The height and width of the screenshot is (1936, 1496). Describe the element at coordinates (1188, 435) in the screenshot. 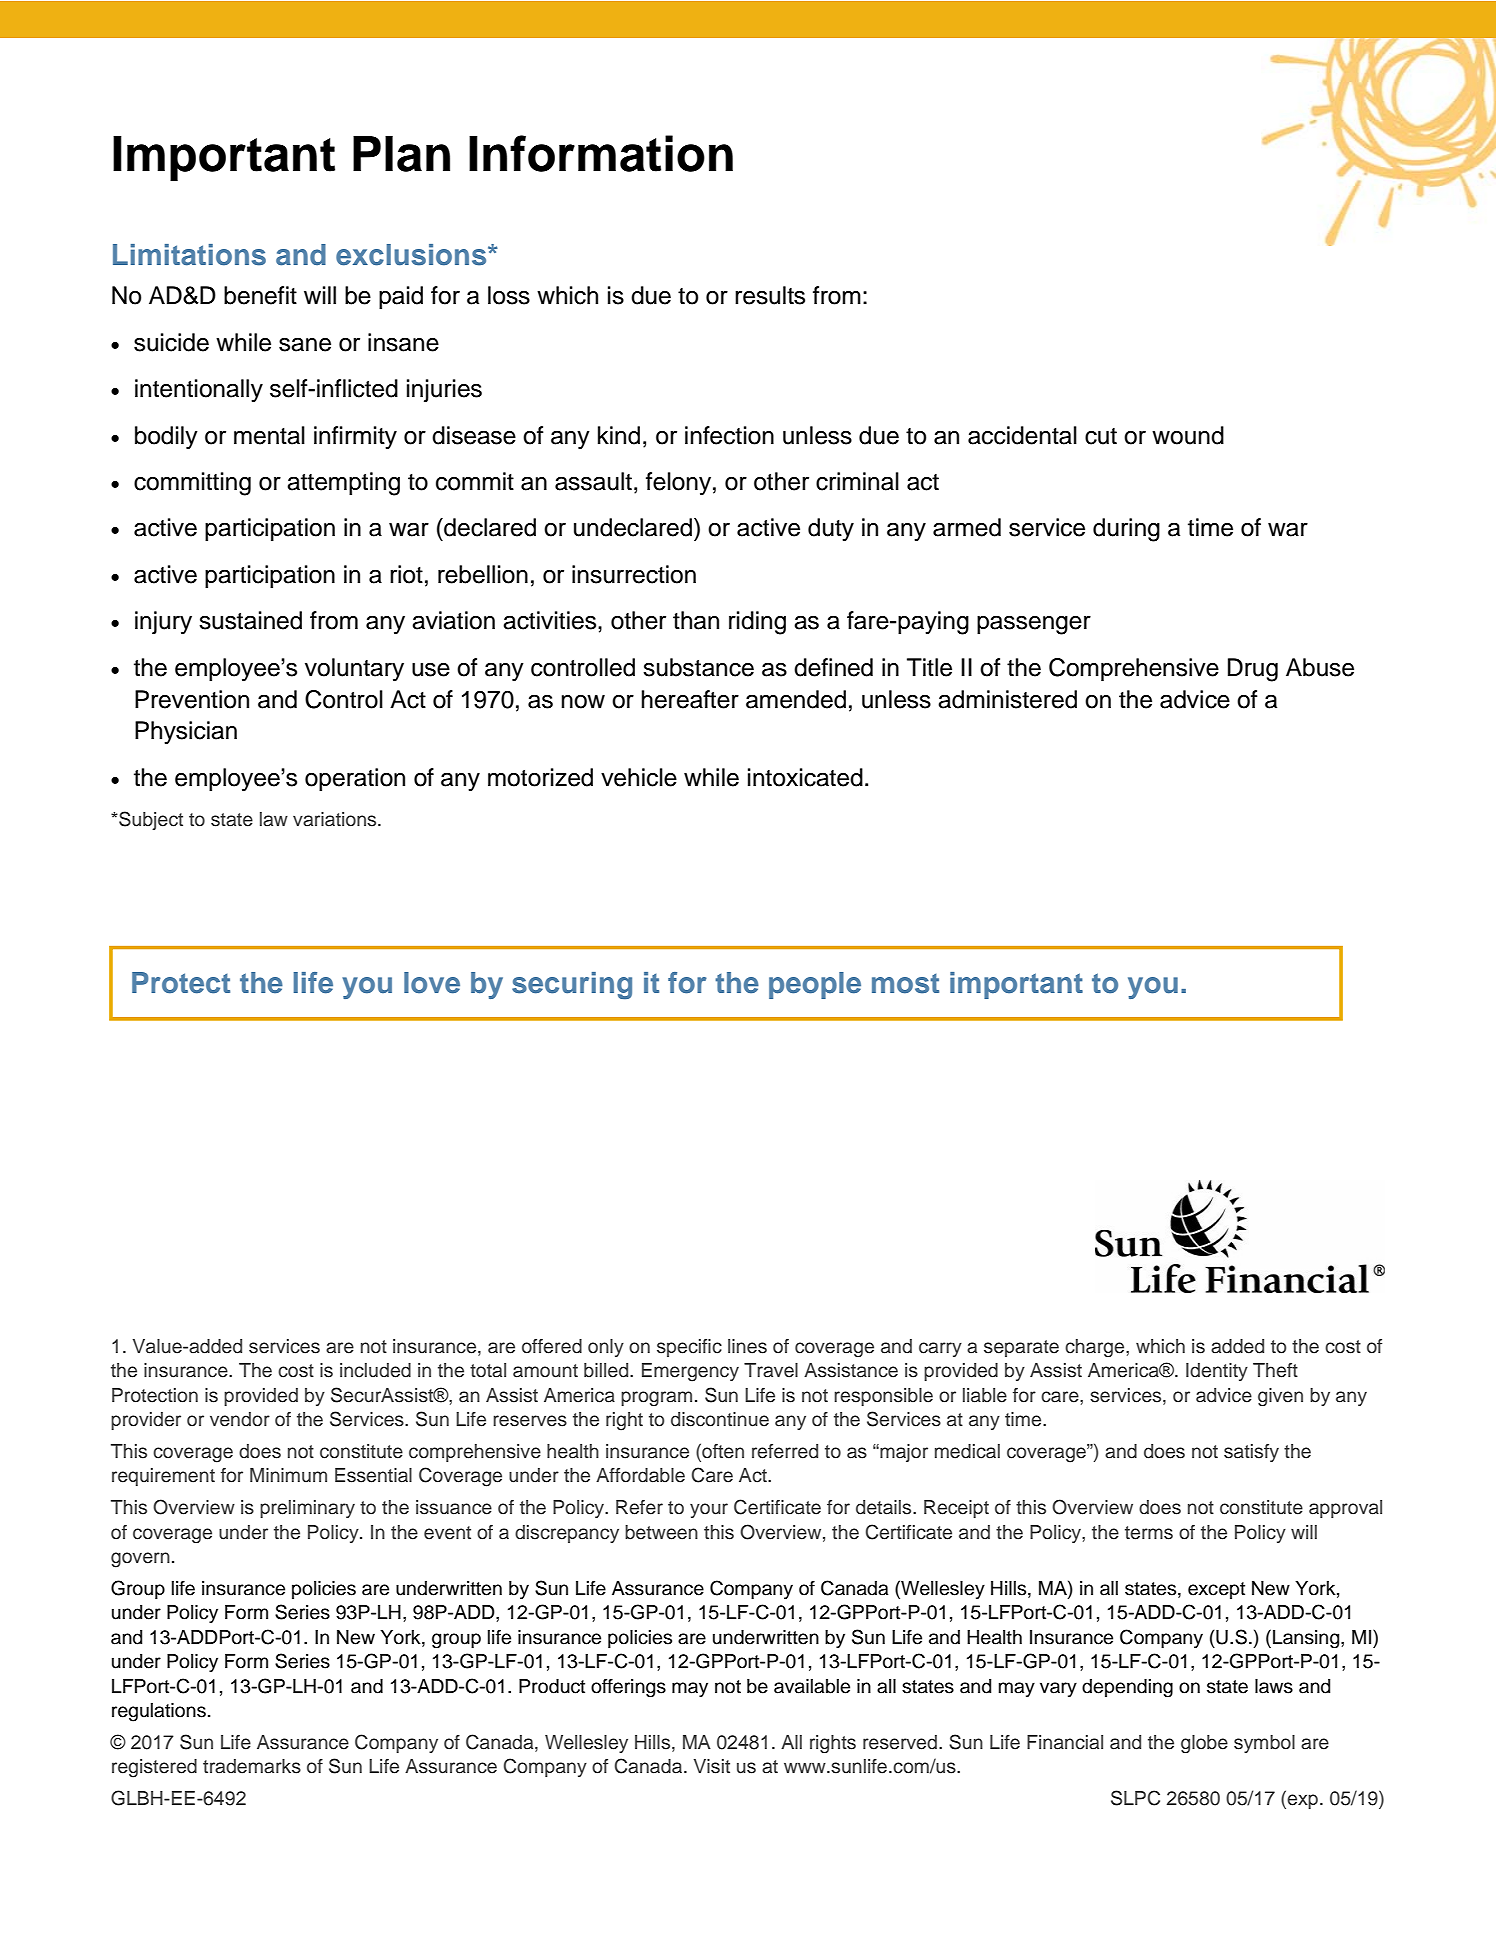

I see `wound` at that location.
